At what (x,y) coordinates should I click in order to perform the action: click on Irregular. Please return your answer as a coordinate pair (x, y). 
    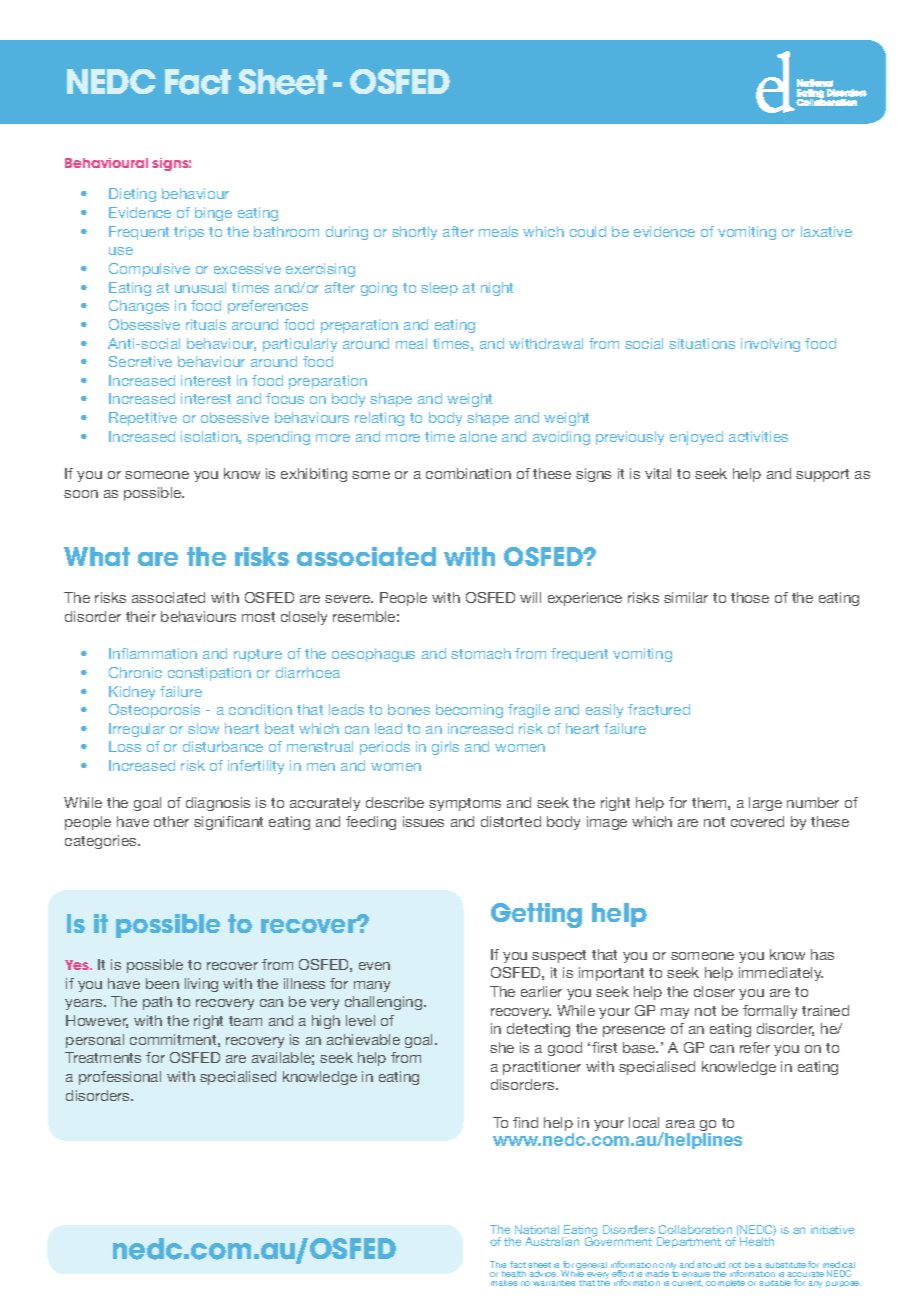
    Looking at the image, I should click on (137, 730).
